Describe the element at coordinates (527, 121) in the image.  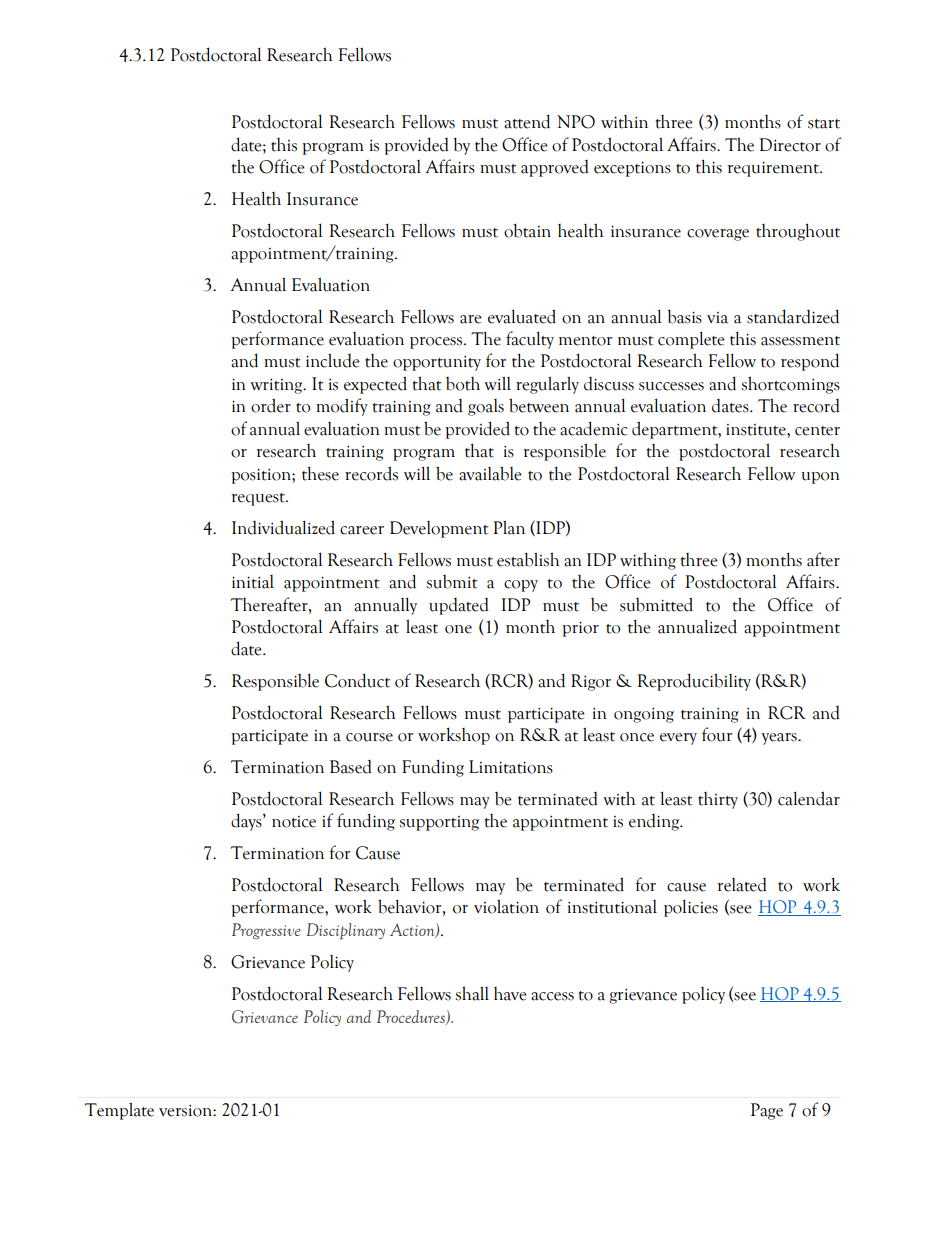
I see `attend` at that location.
